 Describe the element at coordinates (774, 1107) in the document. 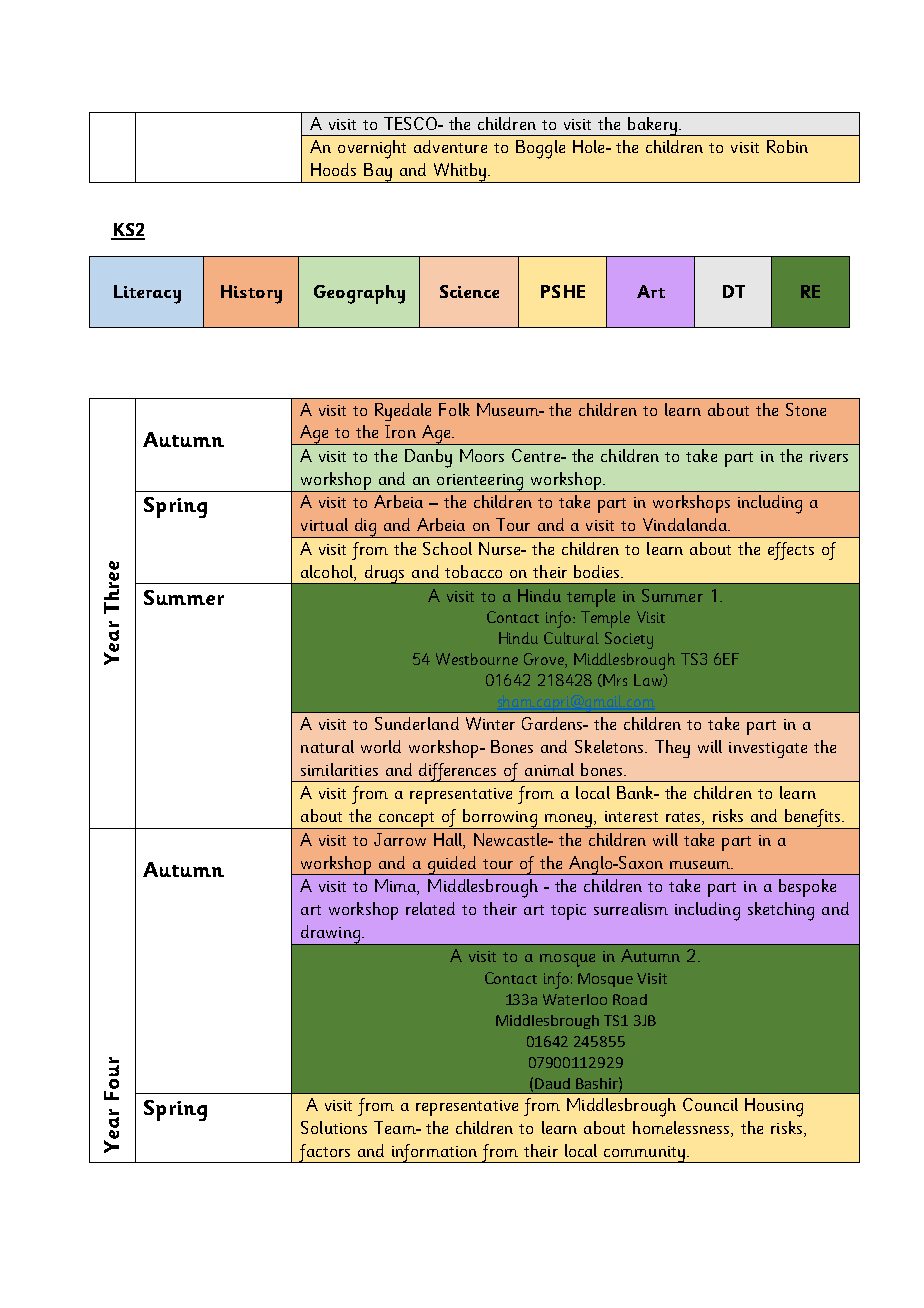

I see `Housing` at that location.
